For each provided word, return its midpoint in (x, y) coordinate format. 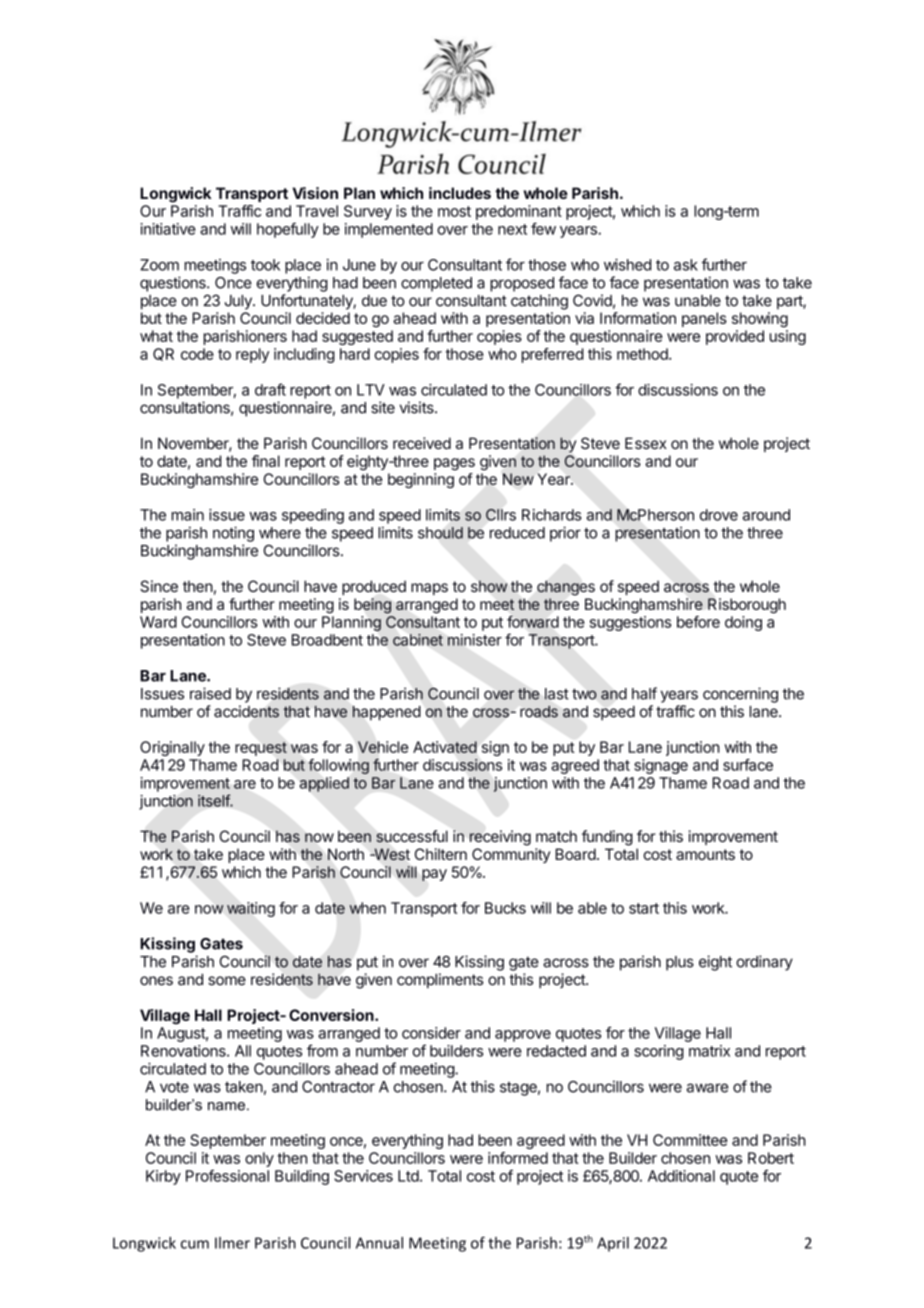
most (454, 211)
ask (686, 265)
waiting (251, 909)
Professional (227, 1176)
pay (434, 875)
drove (719, 515)
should (440, 533)
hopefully (288, 230)
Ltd (408, 1176)
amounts (705, 854)
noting (233, 534)
